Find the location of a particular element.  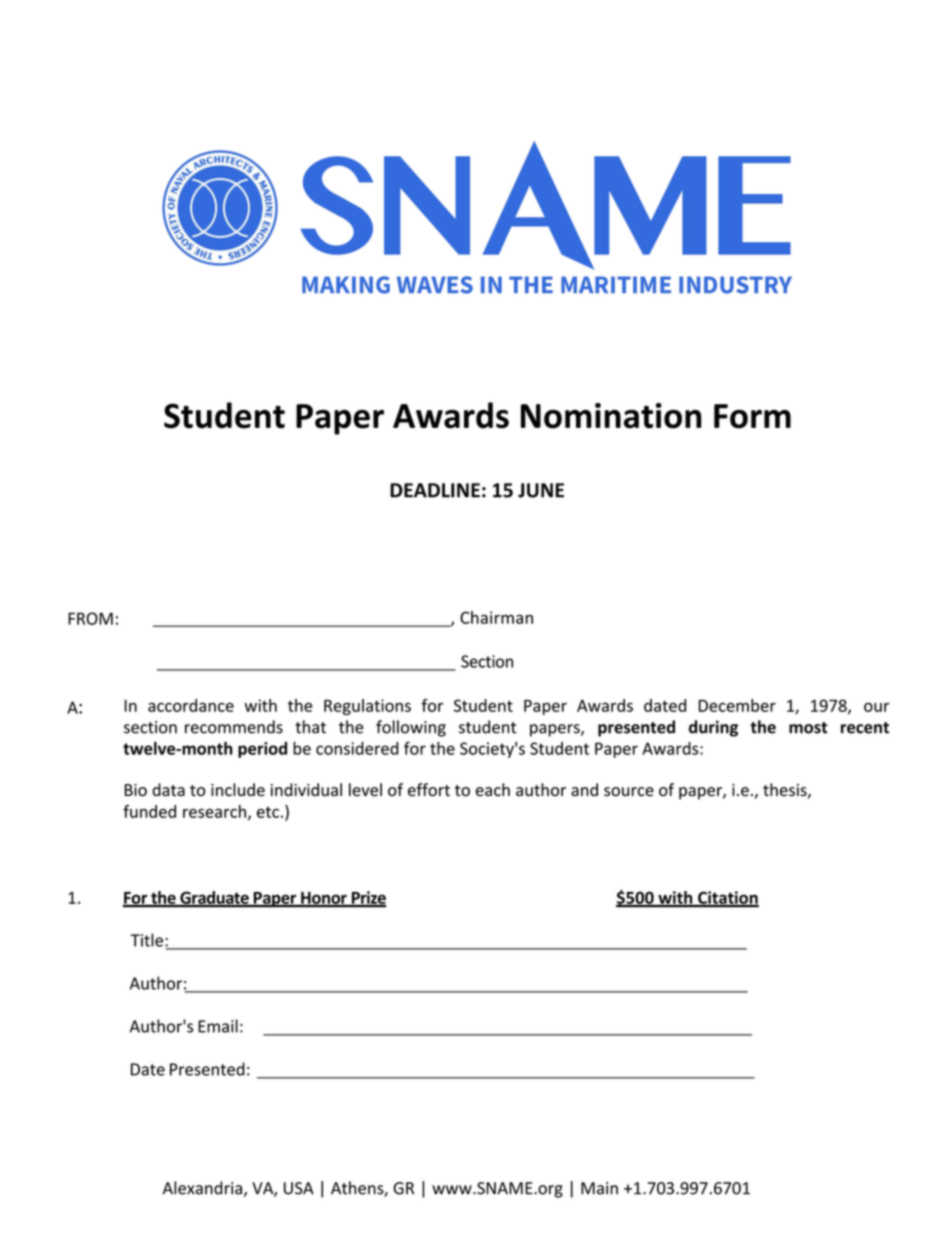

Email is located at coordinates (218, 1026).
